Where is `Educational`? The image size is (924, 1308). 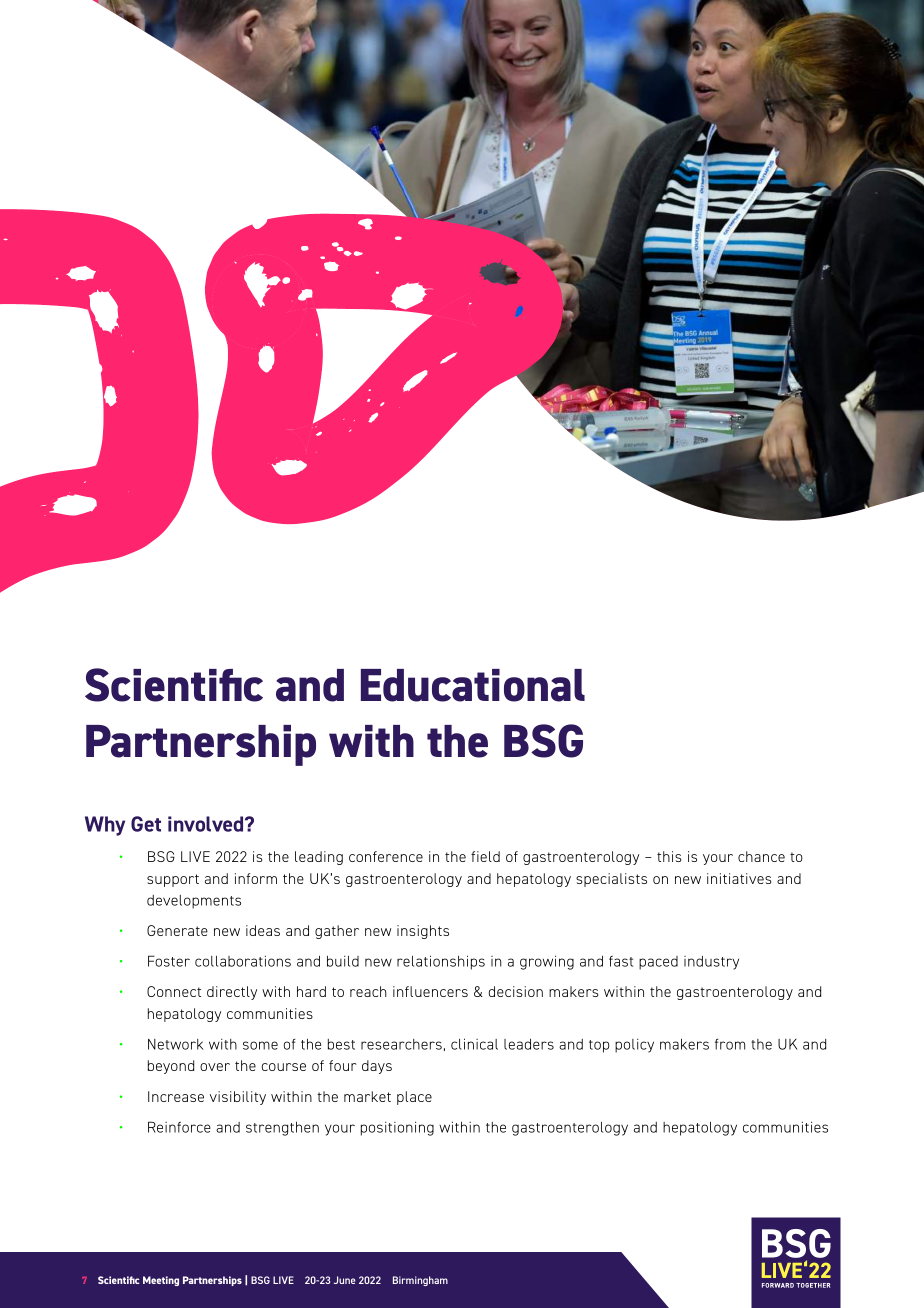 Educational is located at coordinates (473, 685).
